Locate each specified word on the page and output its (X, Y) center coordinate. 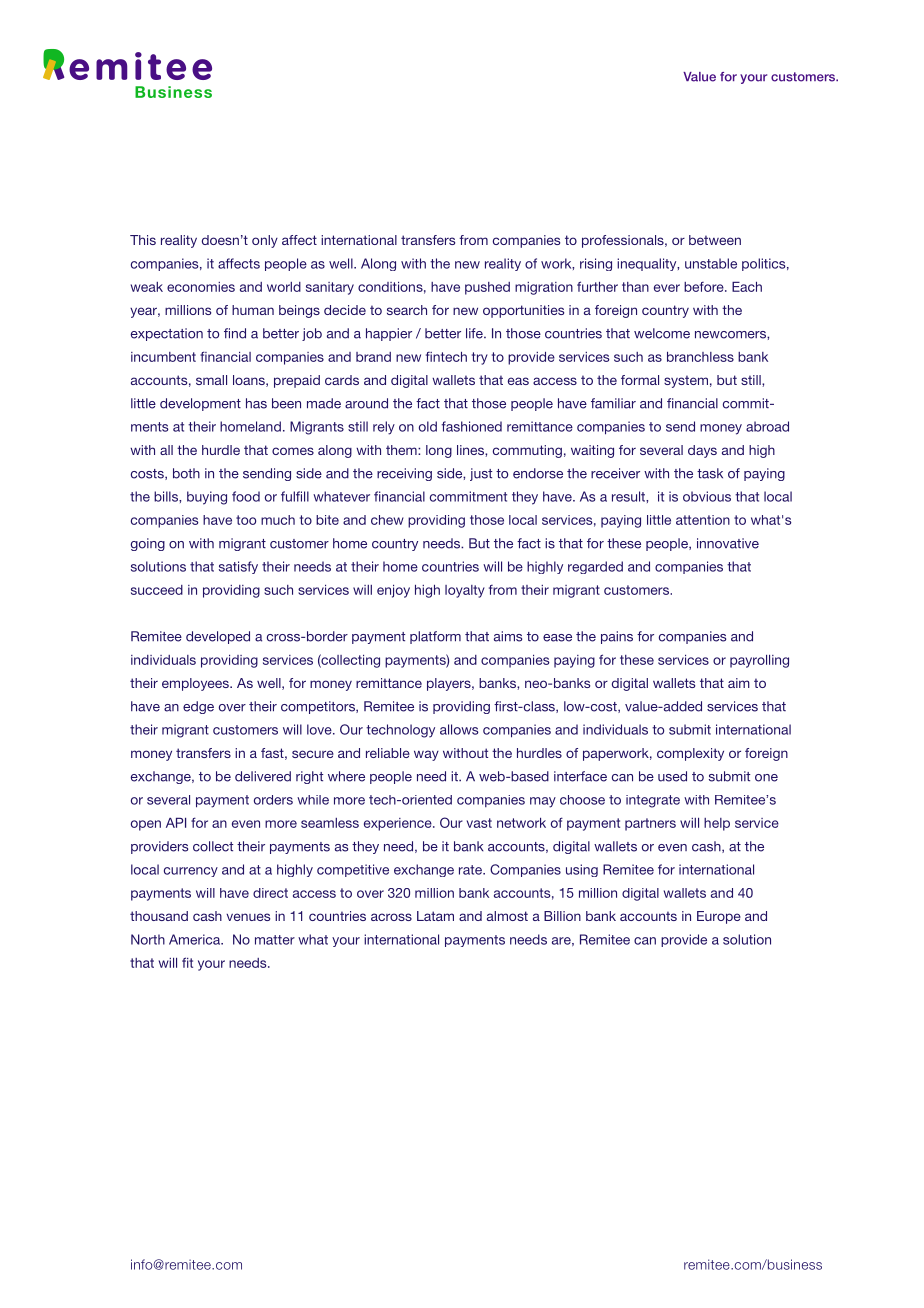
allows (459, 729)
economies (201, 287)
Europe (719, 917)
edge (198, 707)
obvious (707, 496)
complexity (690, 754)
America (196, 939)
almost (507, 916)
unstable (711, 263)
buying (207, 498)
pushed (487, 288)
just (481, 474)
